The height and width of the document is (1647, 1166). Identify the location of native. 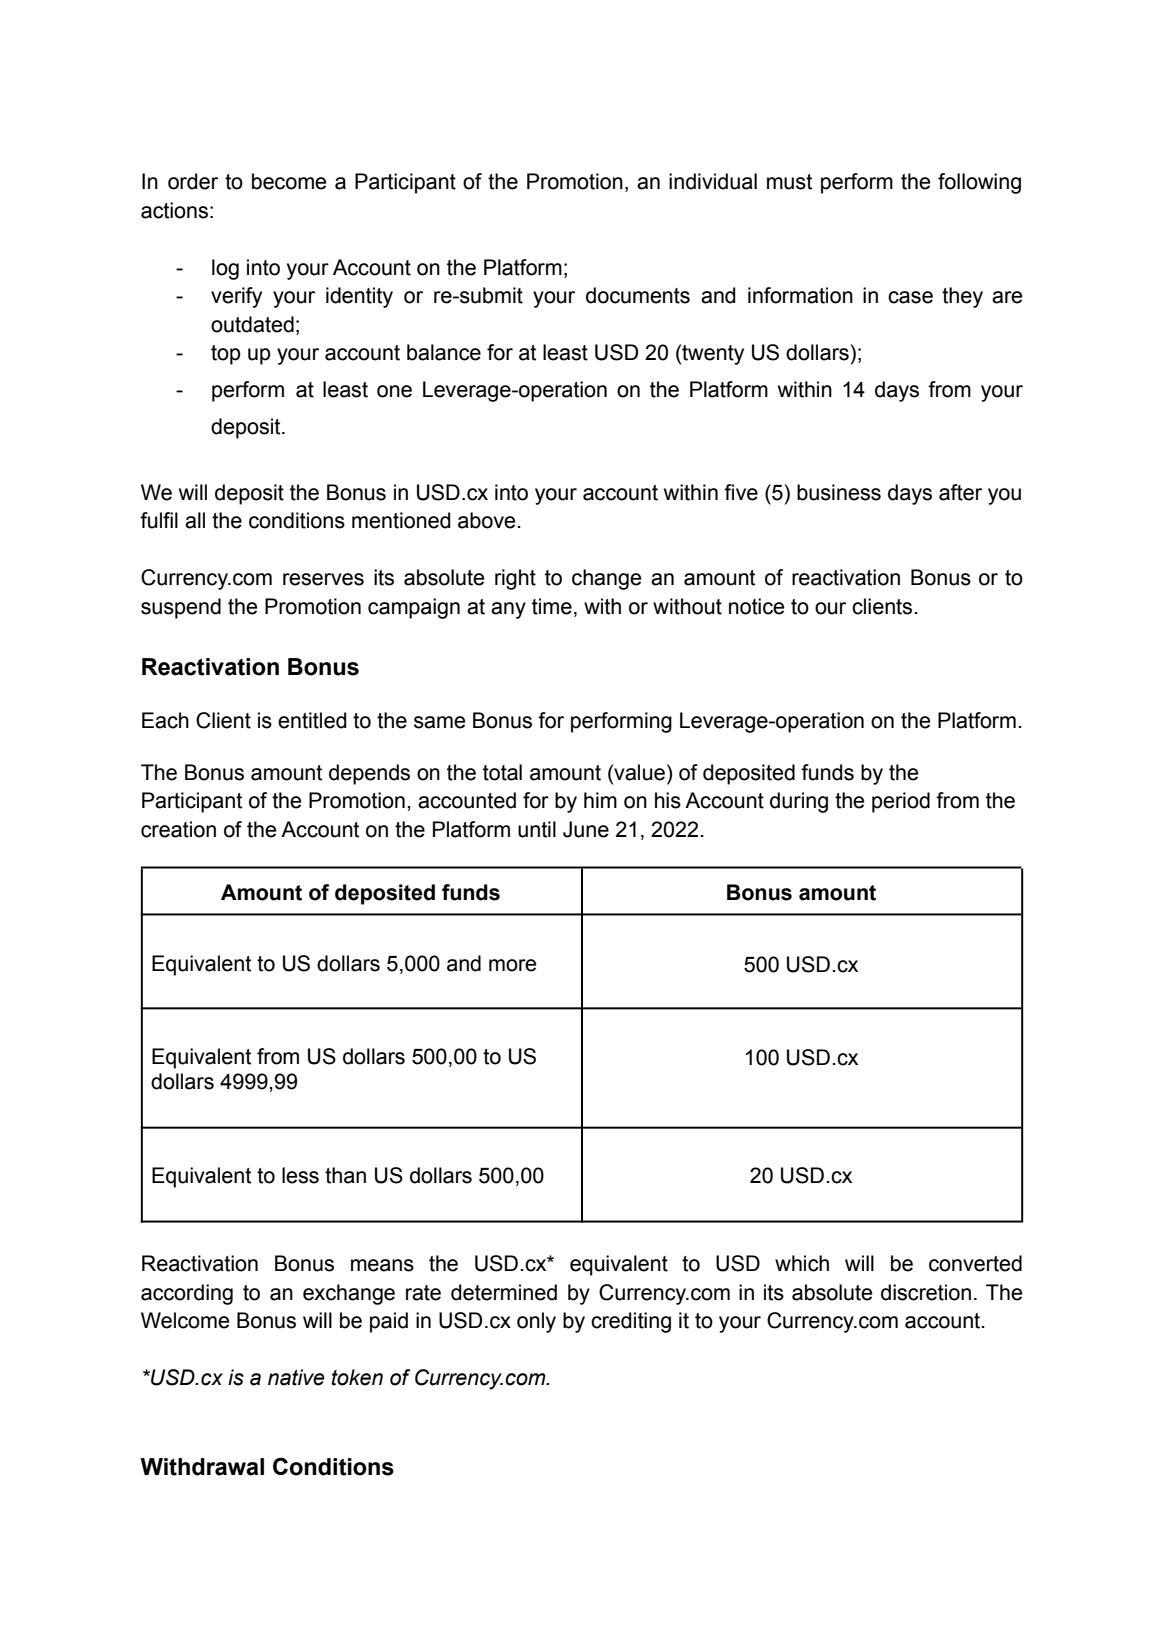
(296, 1377).
